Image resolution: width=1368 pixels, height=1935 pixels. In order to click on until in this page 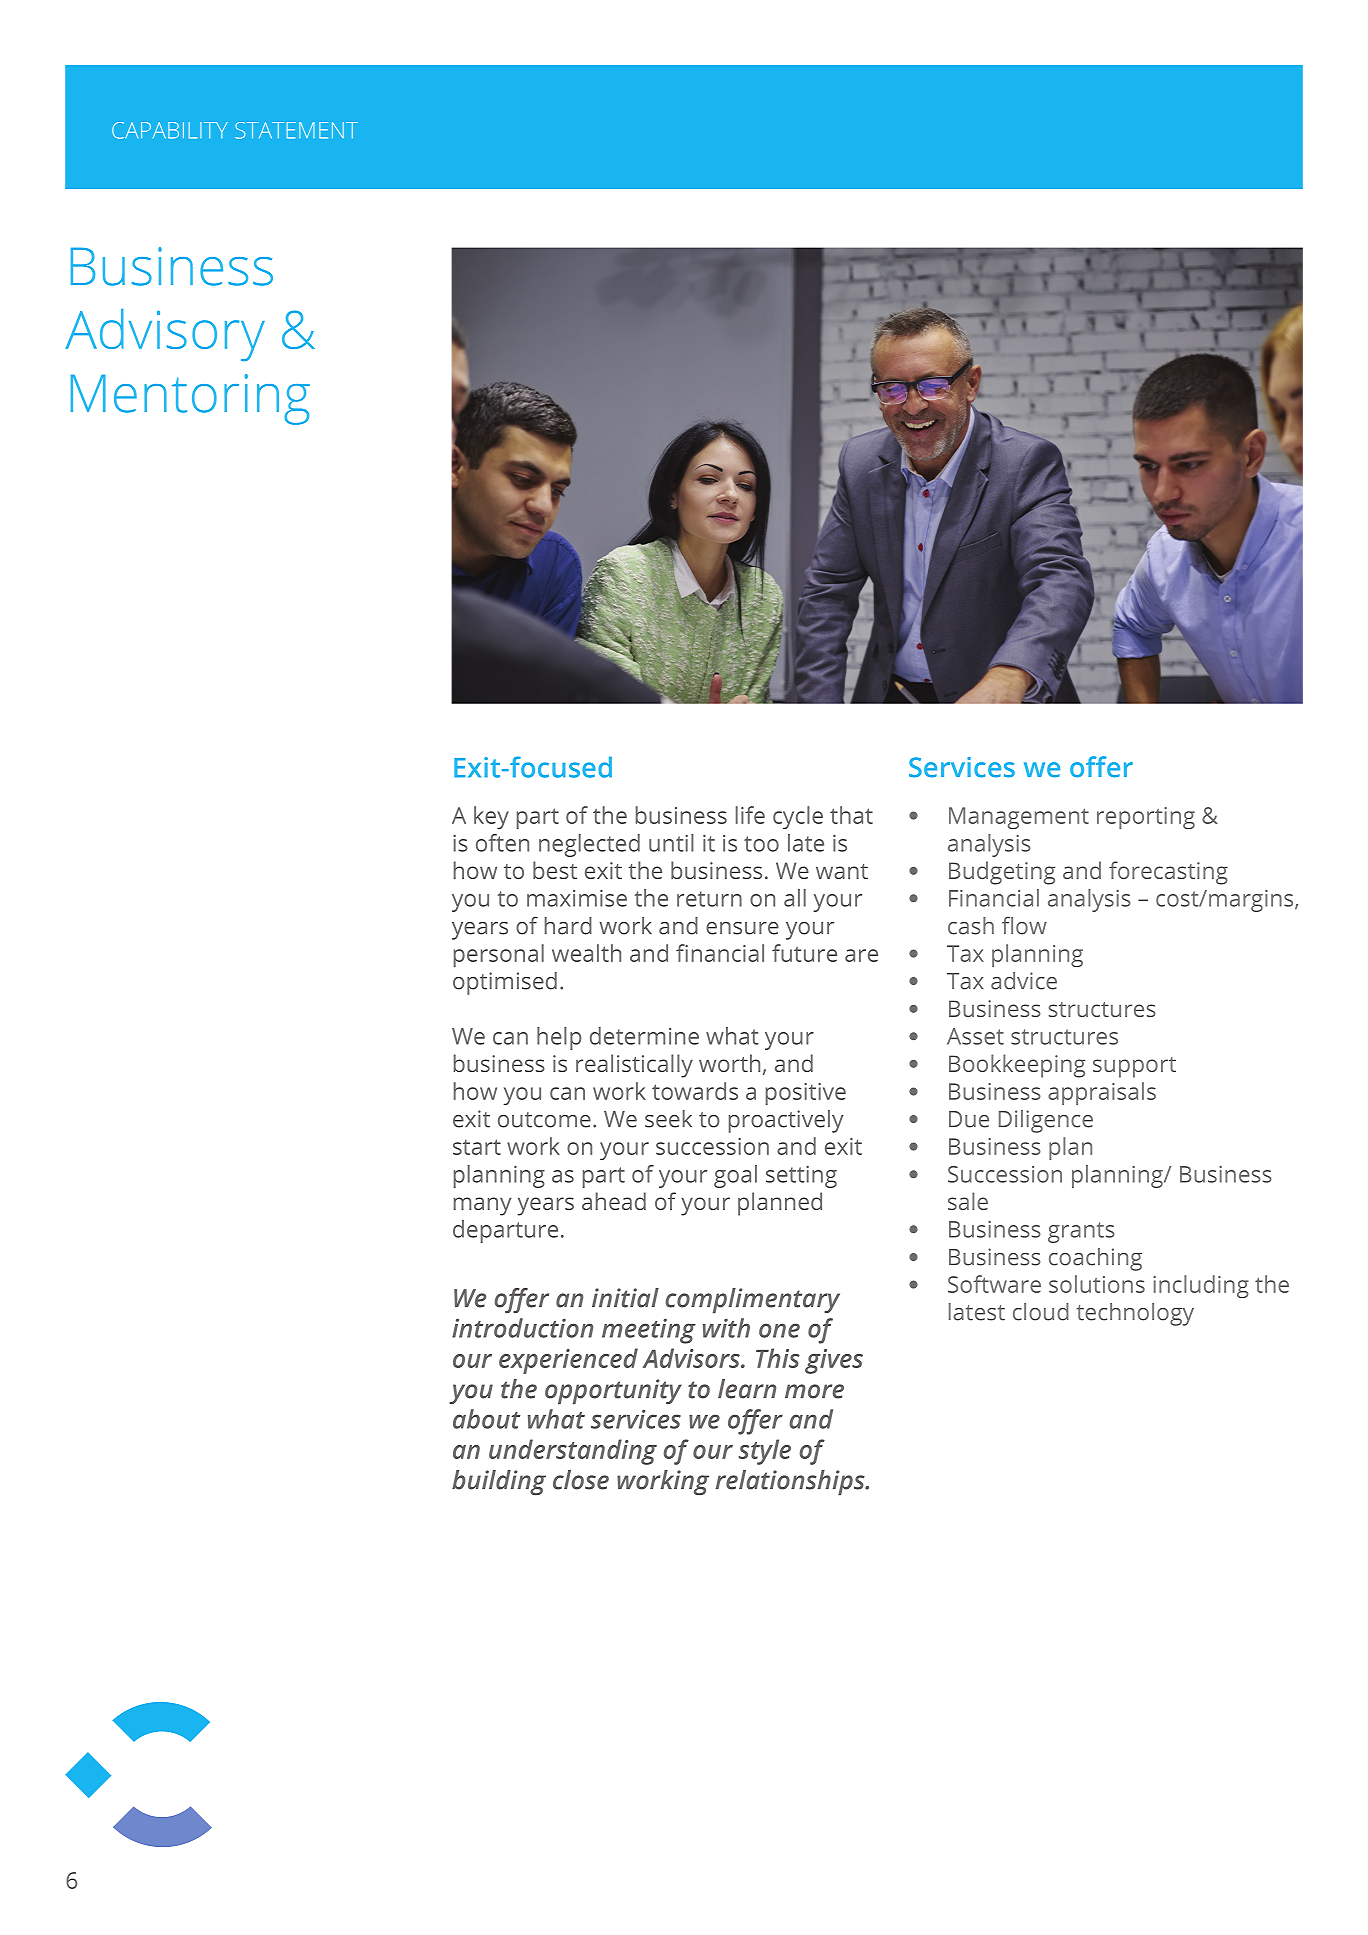, I will do `click(671, 843)`.
